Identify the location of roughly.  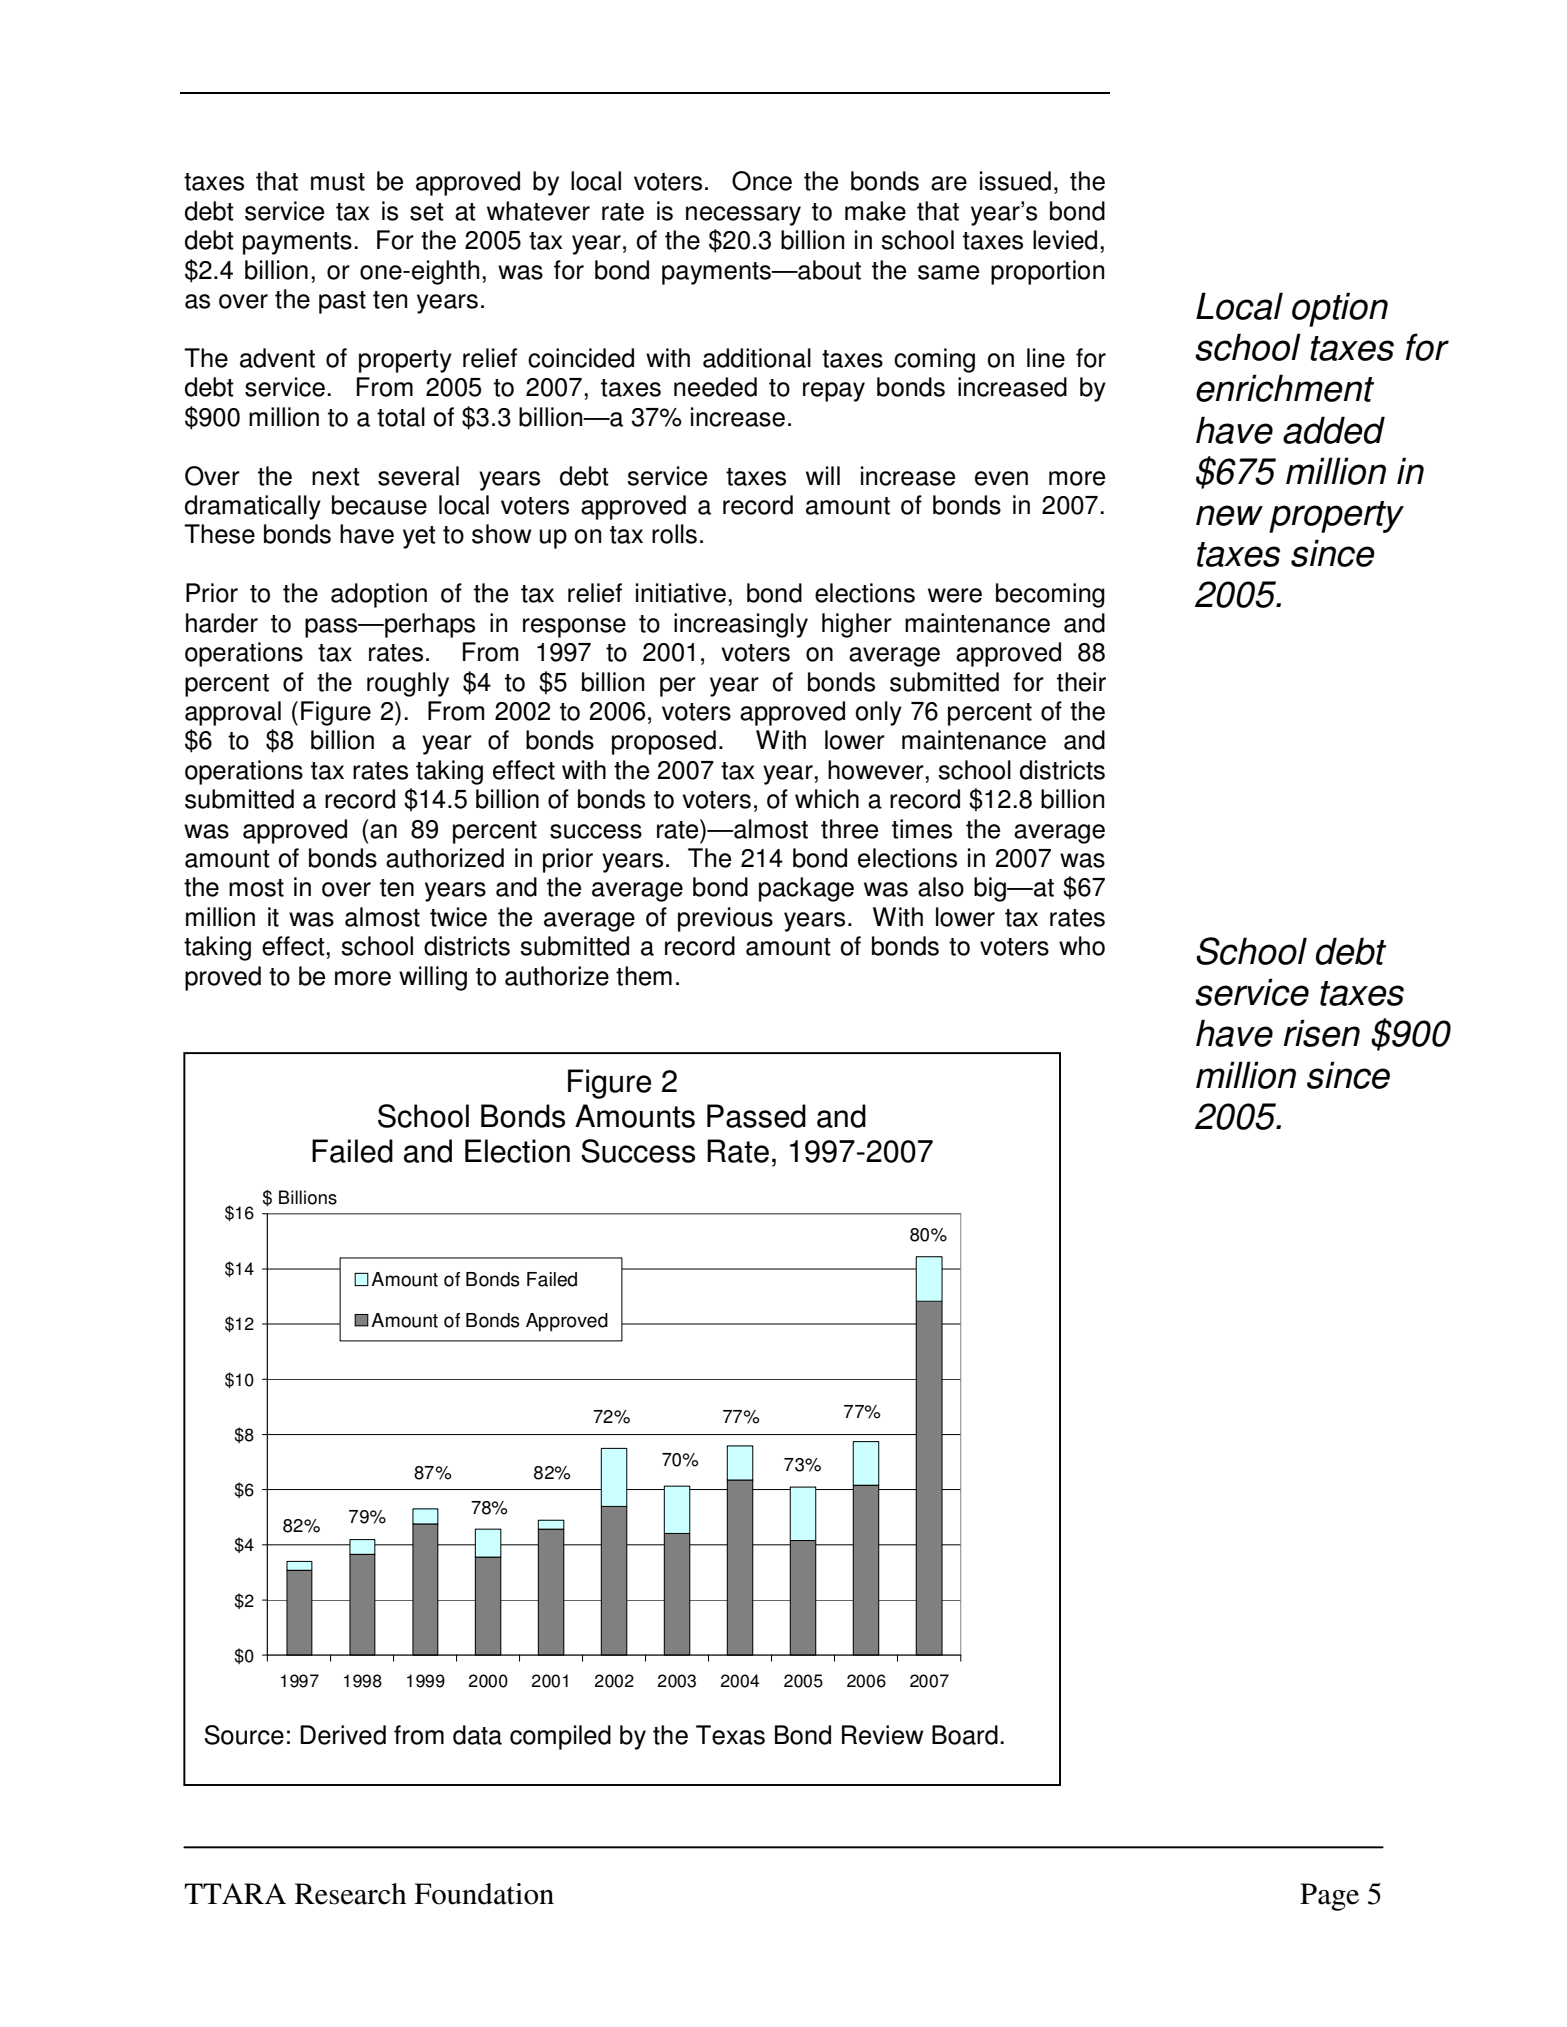
(408, 684).
